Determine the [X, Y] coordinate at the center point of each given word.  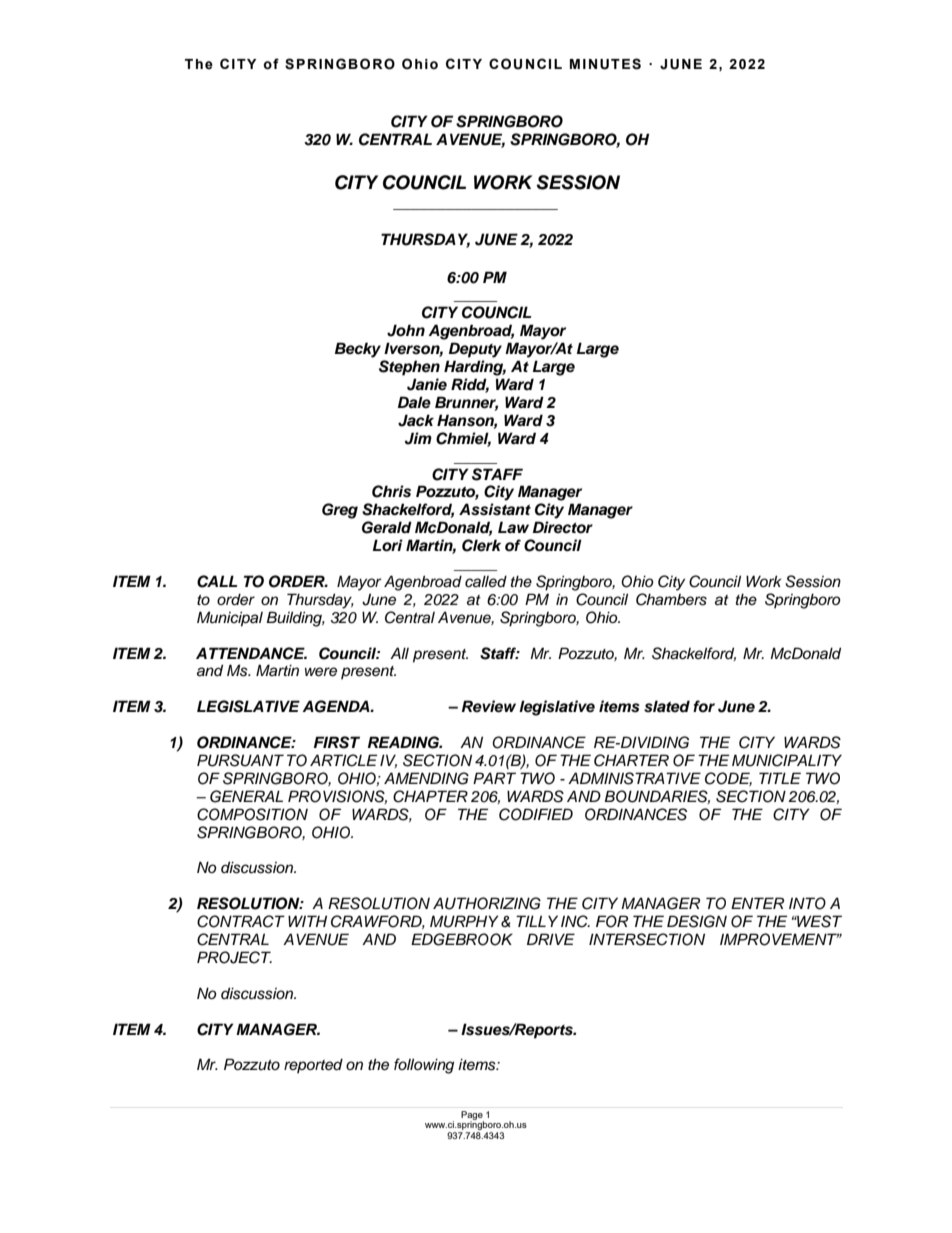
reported [313, 1065]
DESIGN [697, 921]
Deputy [475, 350]
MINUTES [605, 64]
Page [472, 1116]
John [406, 330]
